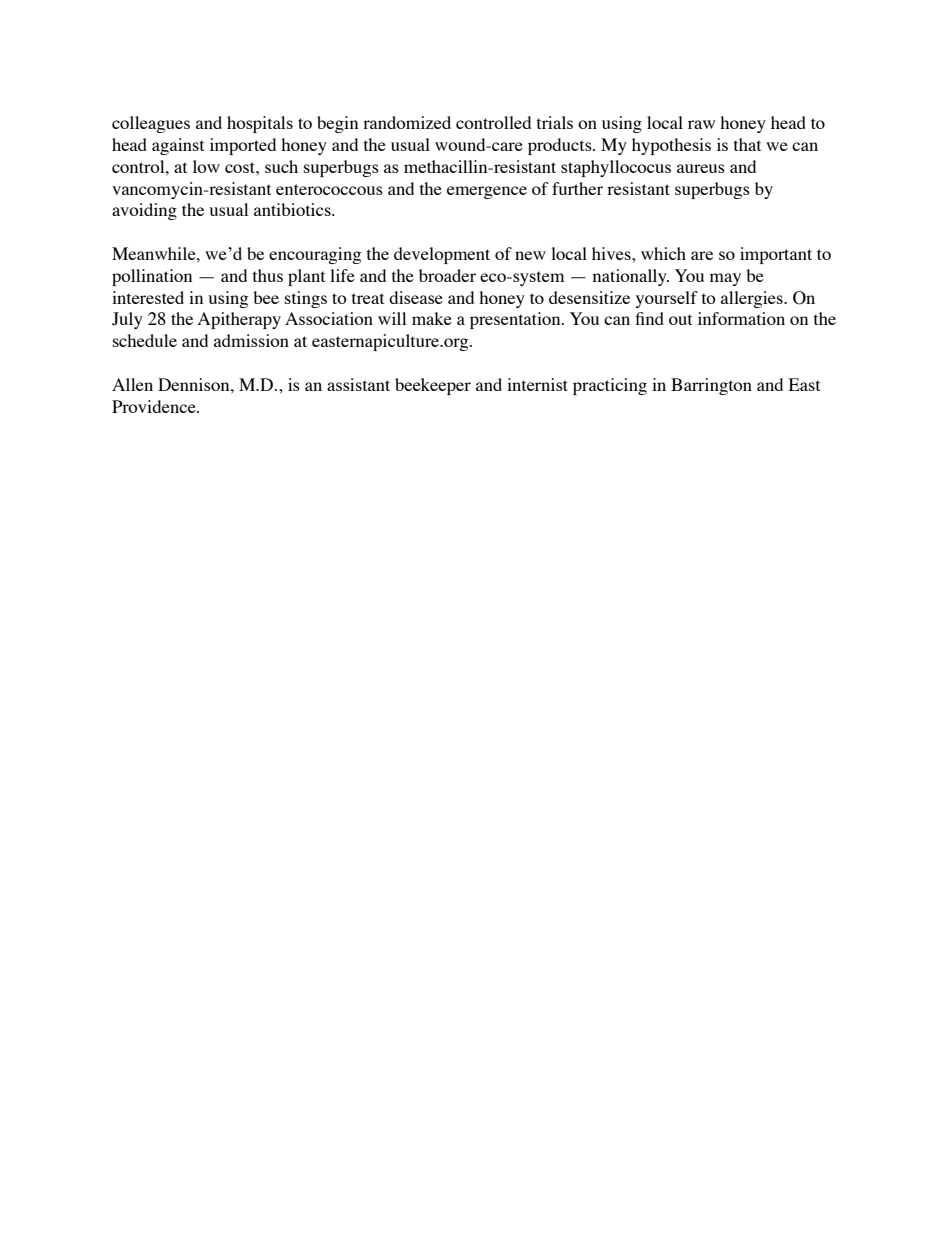 The height and width of the screenshot is (1233, 952). What do you see at coordinates (711, 386) in the screenshot?
I see `Barrington` at bounding box center [711, 386].
